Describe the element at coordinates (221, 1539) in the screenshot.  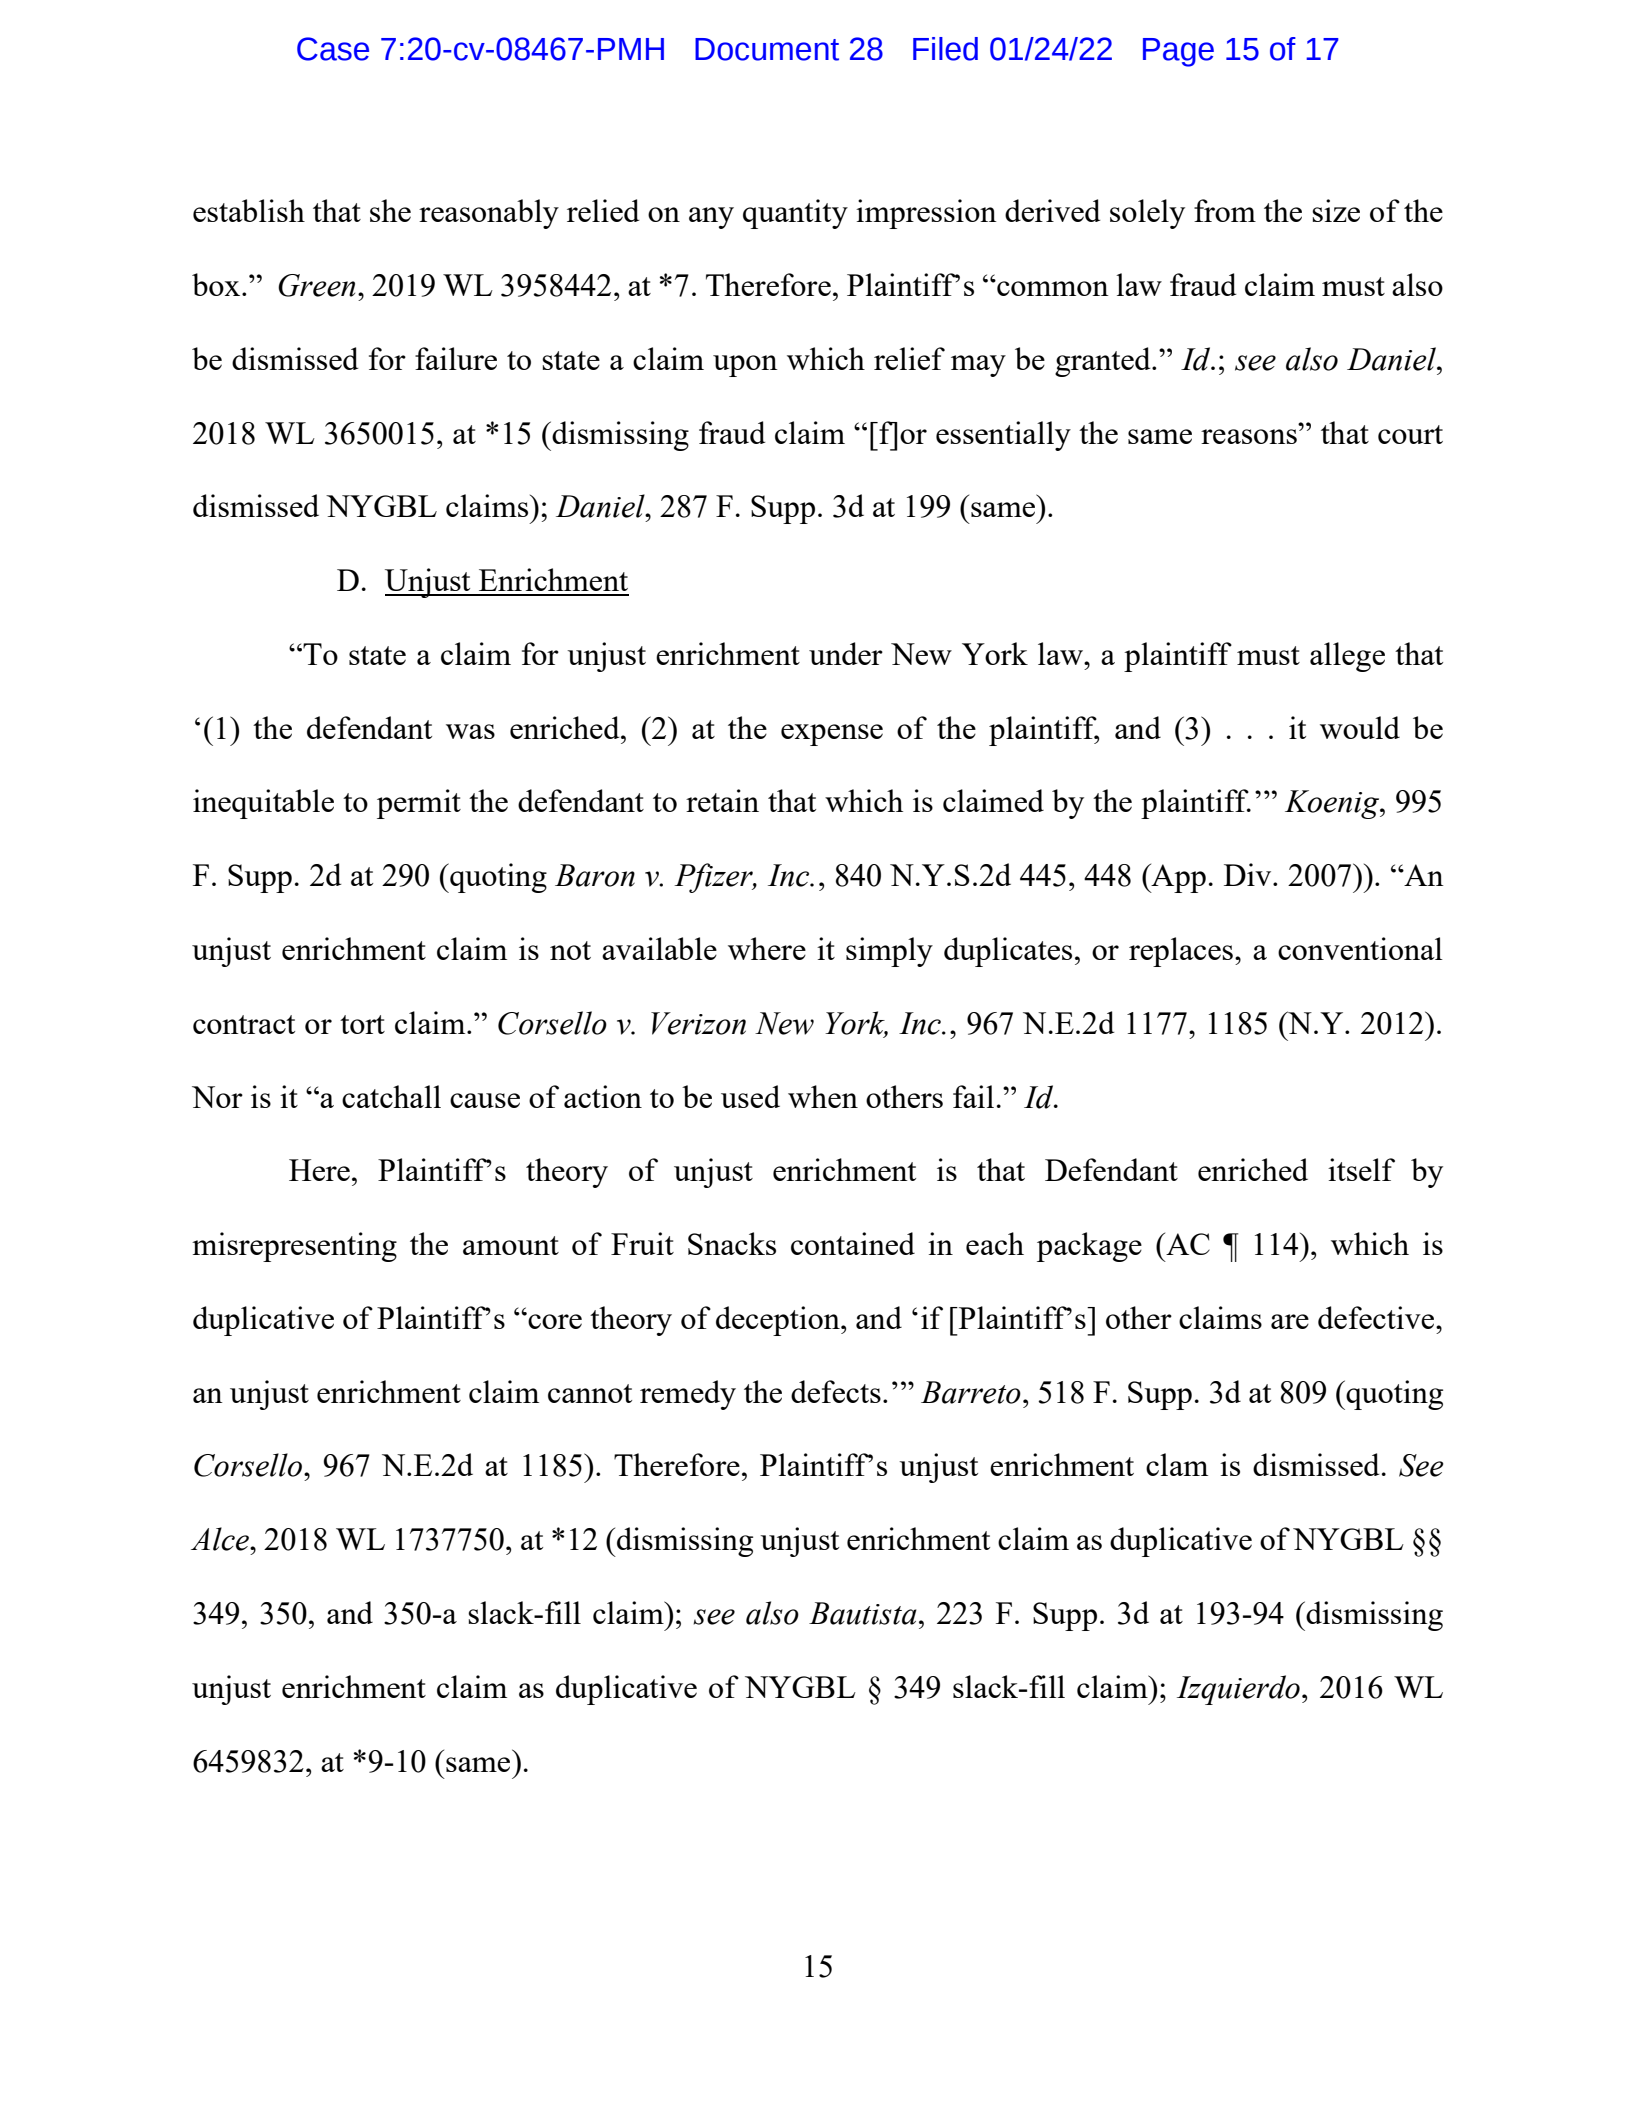
I see `Alce` at that location.
